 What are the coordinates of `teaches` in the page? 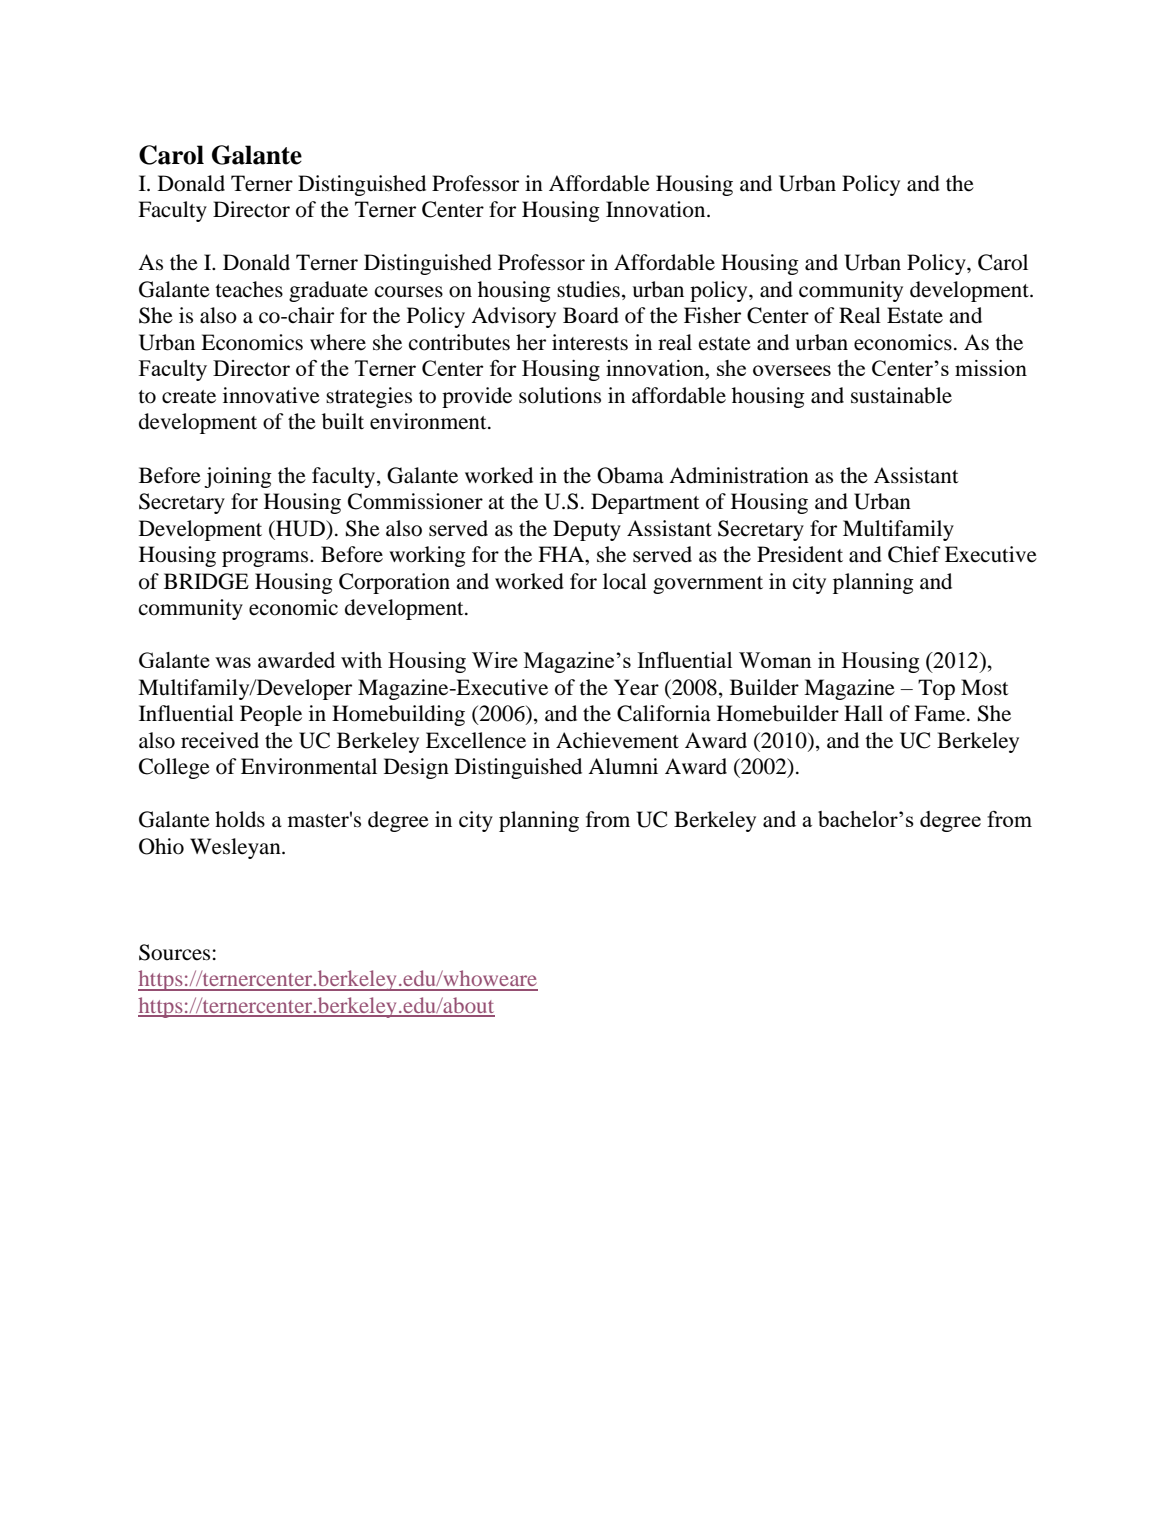 It's located at (249, 289).
